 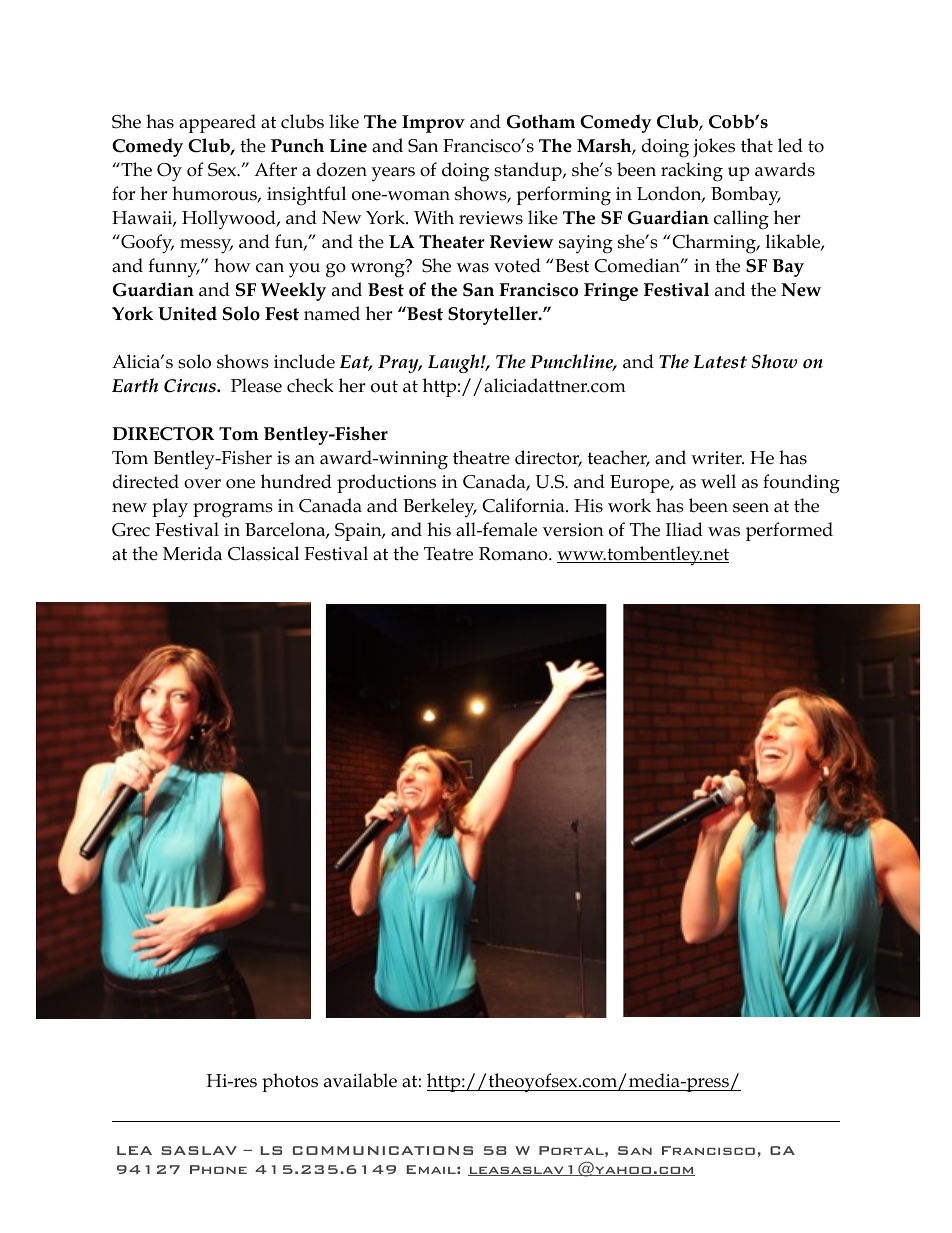 I want to click on Romano, so click(x=514, y=554).
